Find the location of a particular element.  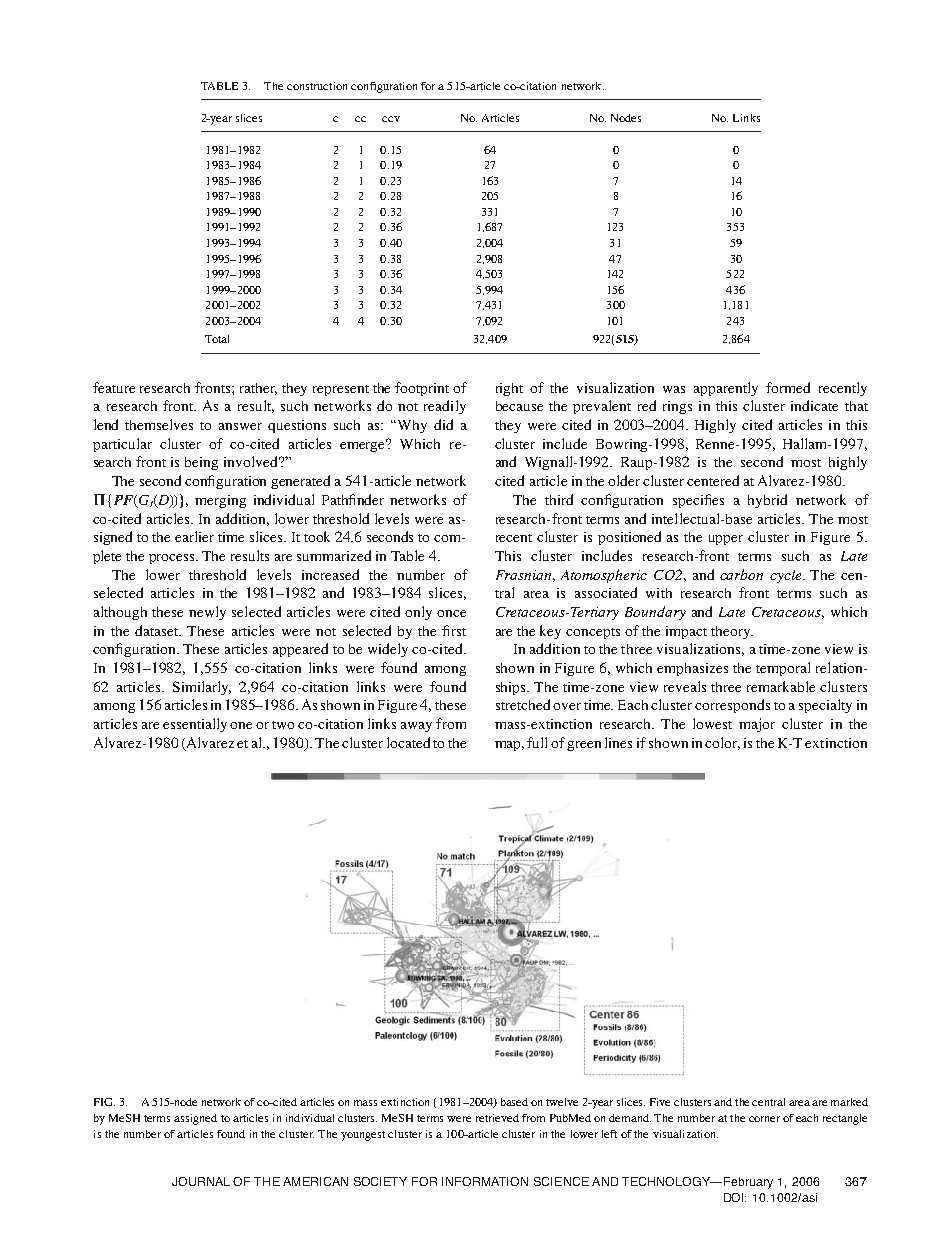

apparently is located at coordinates (726, 389).
